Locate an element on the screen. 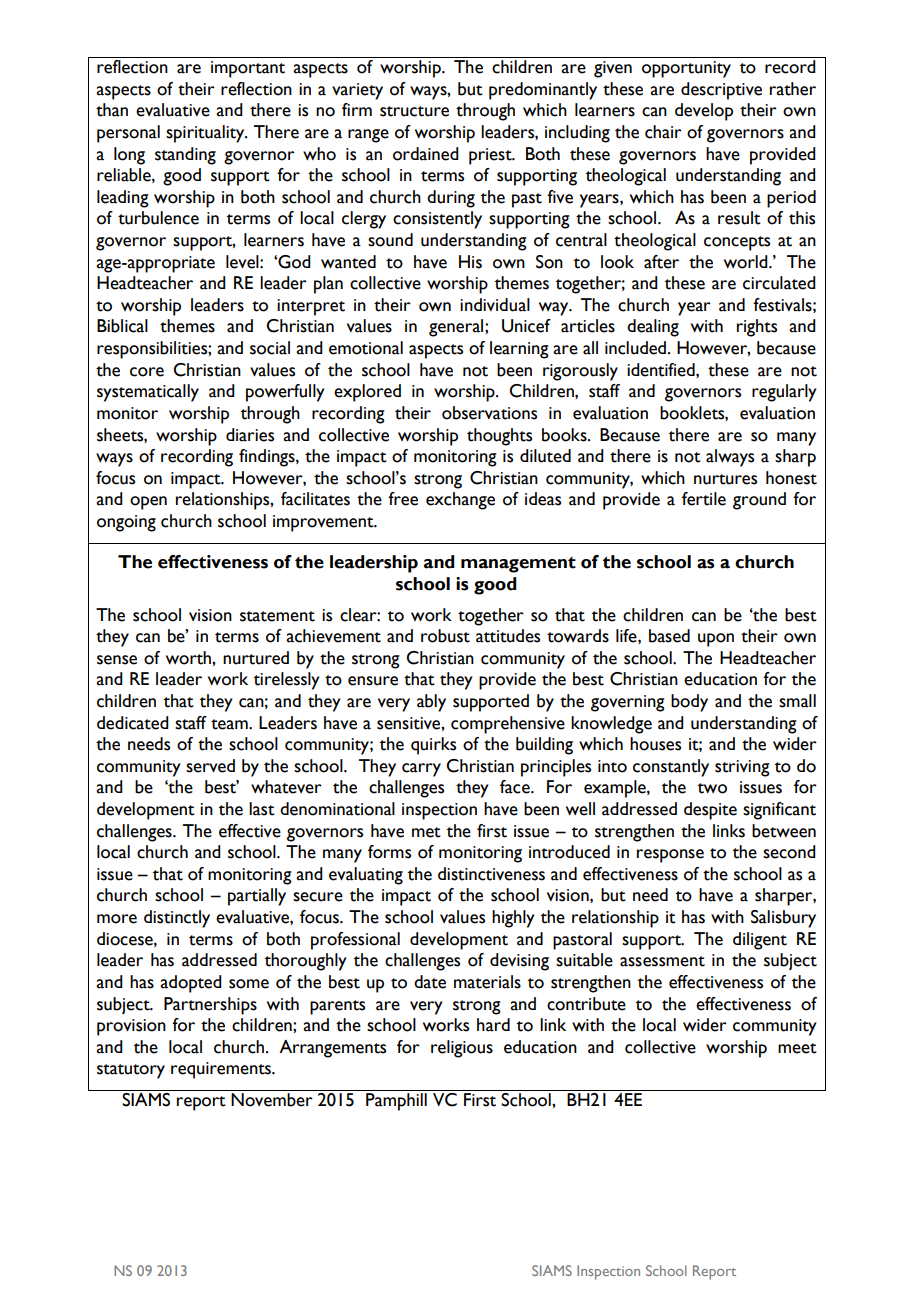 Image resolution: width=924 pixels, height=1307 pixels. statement is located at coordinates (277, 616).
